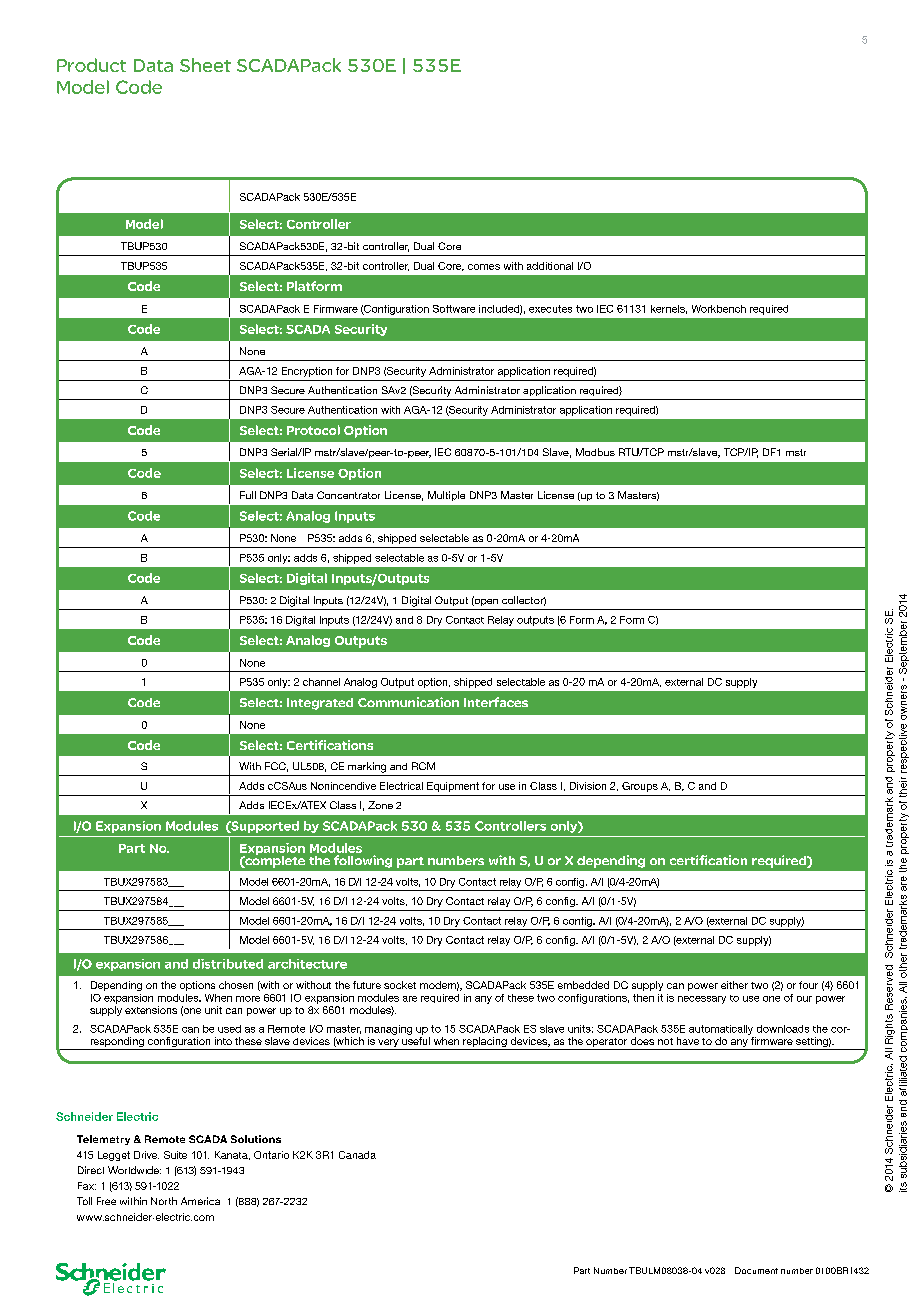  I want to click on Modbus, so click(595, 452).
